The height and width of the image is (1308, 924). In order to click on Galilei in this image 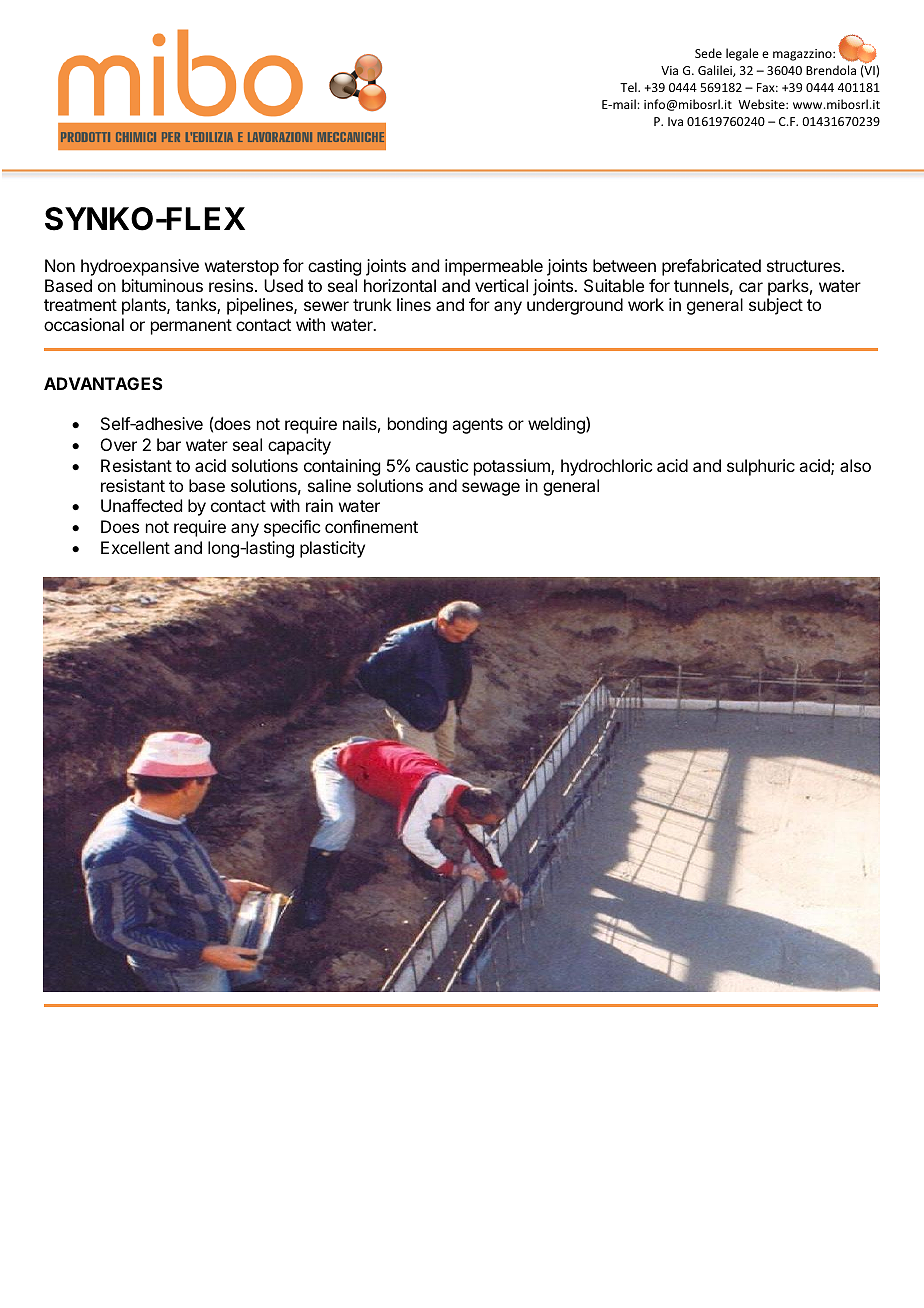, I will do `click(716, 71)`.
